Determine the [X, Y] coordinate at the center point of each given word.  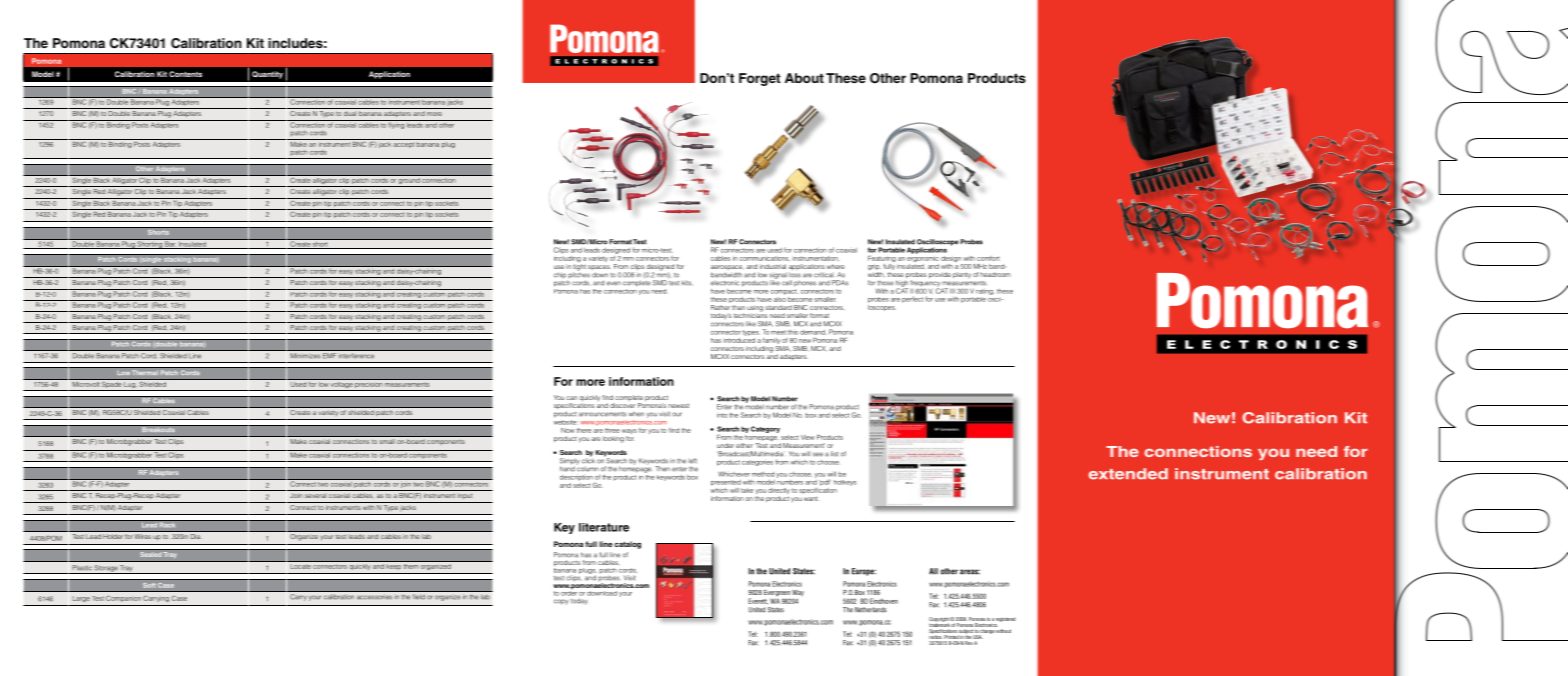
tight [579, 267]
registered [1005, 619]
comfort [988, 258]
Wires [143, 536]
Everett [758, 601]
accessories [374, 597]
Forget [760, 79]
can [571, 398]
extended [1128, 474]
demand [813, 332]
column [588, 468]
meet [778, 332]
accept [403, 145]
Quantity [267, 75]
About [804, 78]
